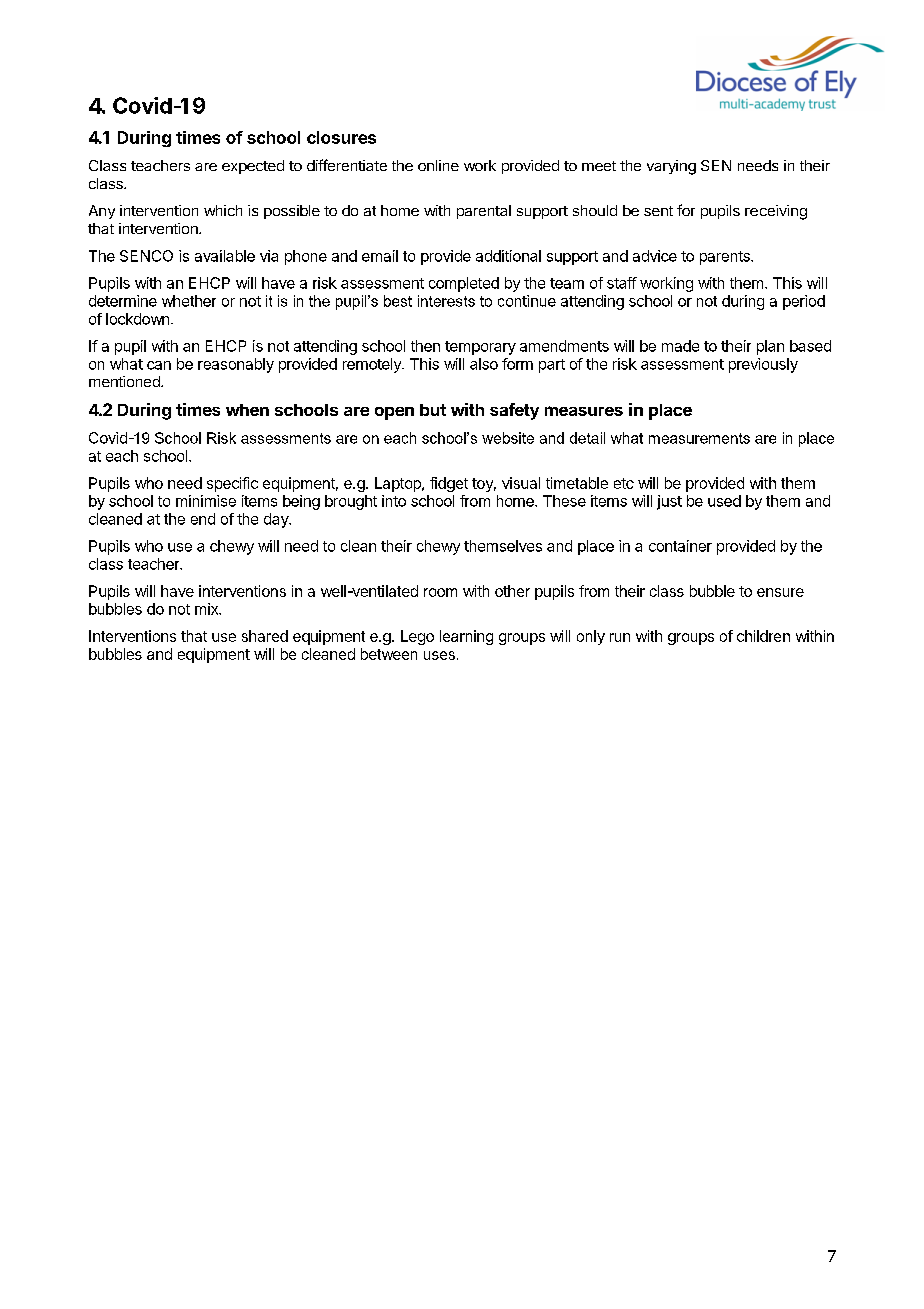 Image resolution: width=924 pixels, height=1309 pixels. What do you see at coordinates (253, 167) in the screenshot?
I see `expected` at bounding box center [253, 167].
